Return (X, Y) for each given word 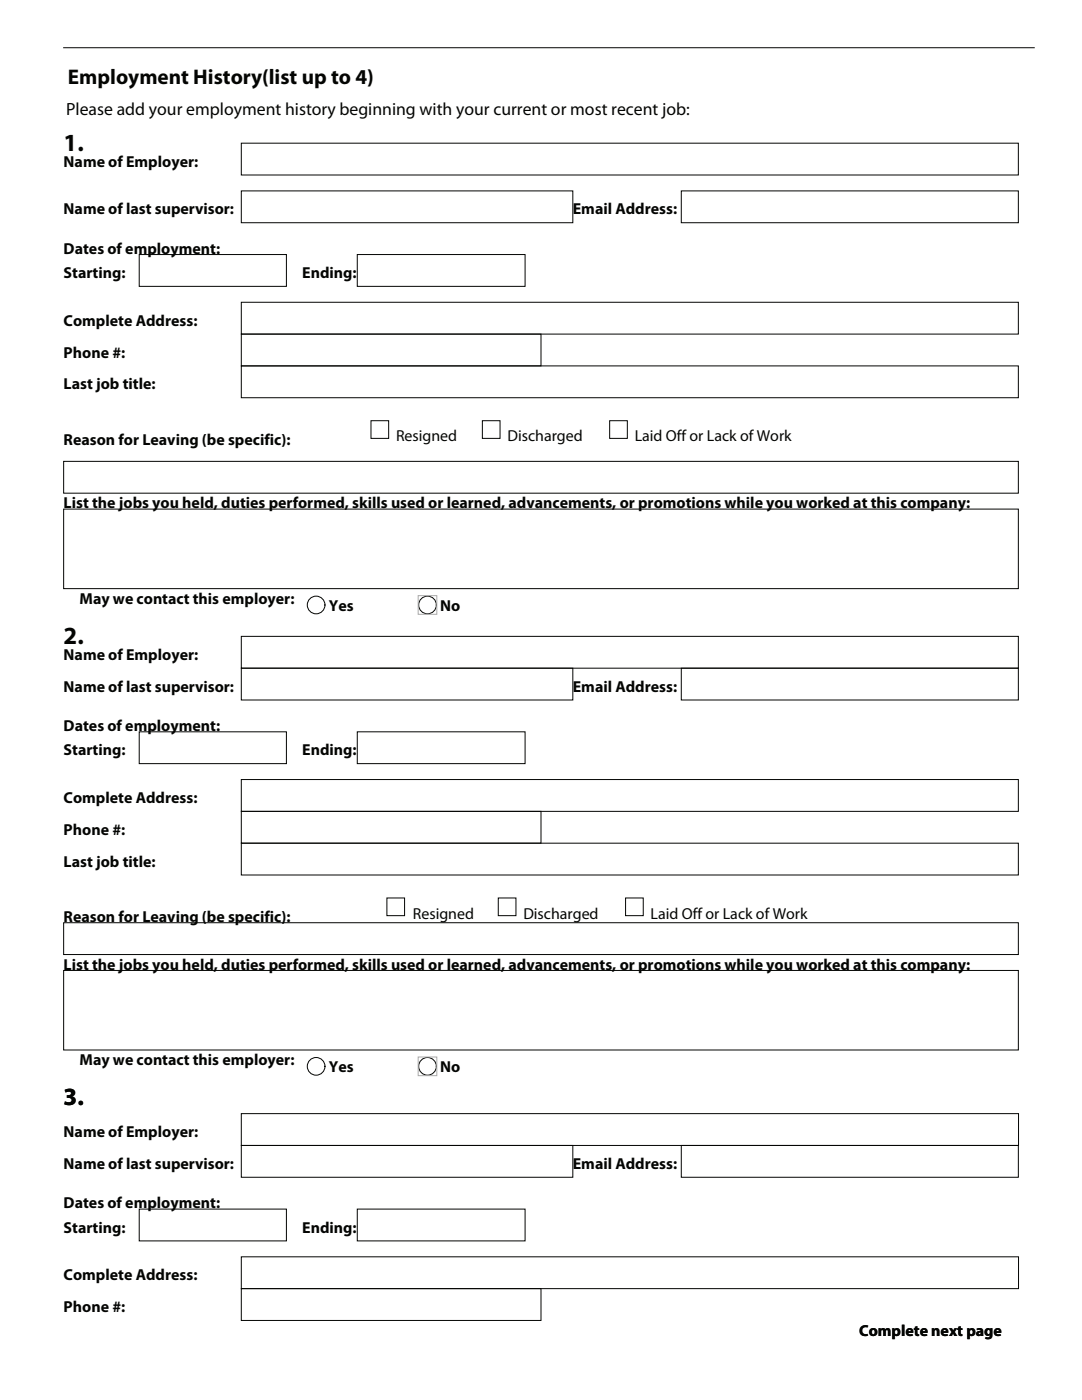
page (984, 1334)
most (589, 109)
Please (90, 108)
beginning (377, 110)
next (947, 1331)
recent (635, 109)
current (520, 109)
